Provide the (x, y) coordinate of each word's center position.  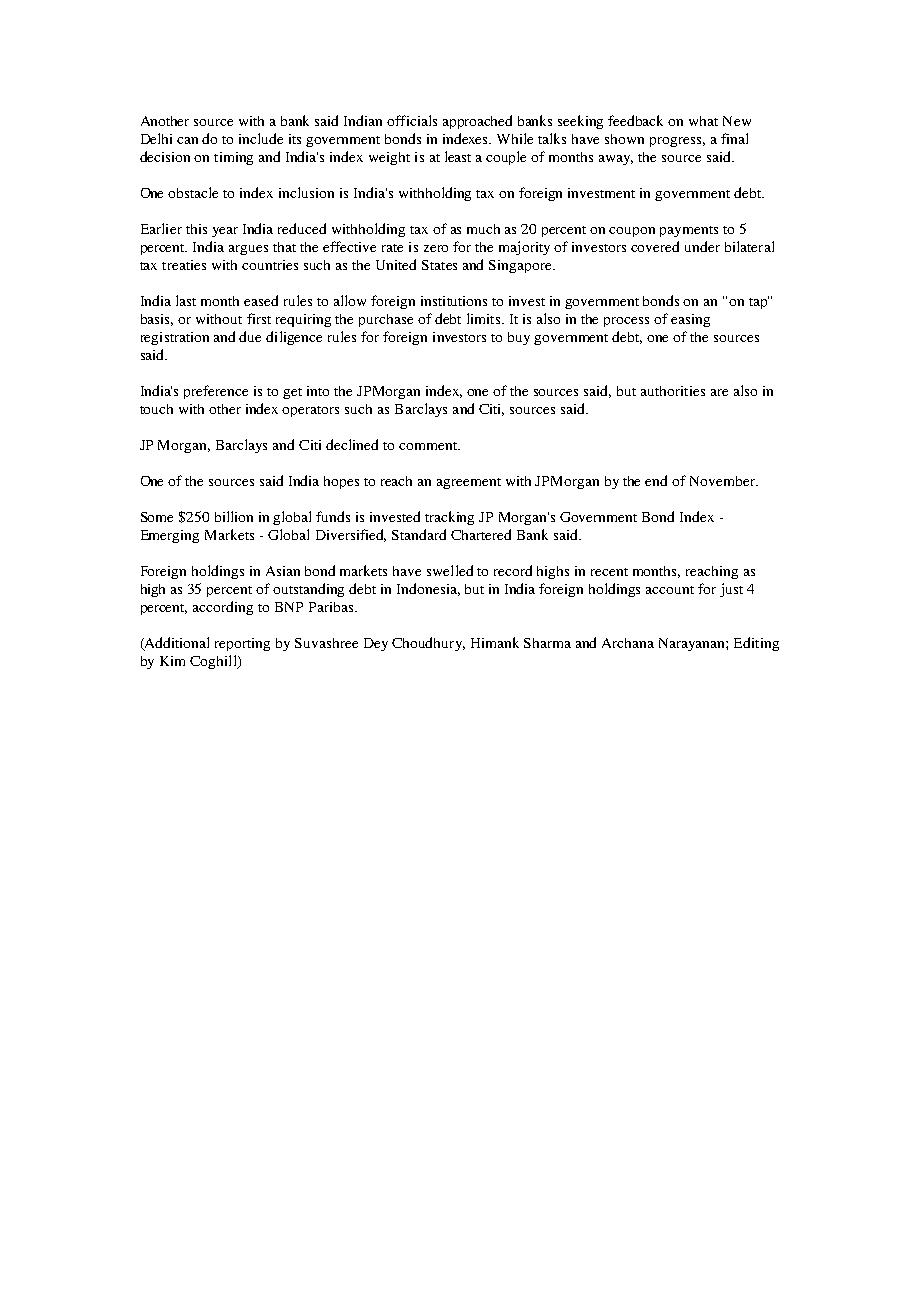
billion (234, 516)
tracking (449, 518)
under (702, 246)
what (703, 121)
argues (248, 250)
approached (477, 122)
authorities (673, 391)
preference (216, 392)
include (261, 138)
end (656, 480)
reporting (242, 644)
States (439, 265)
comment (429, 446)
